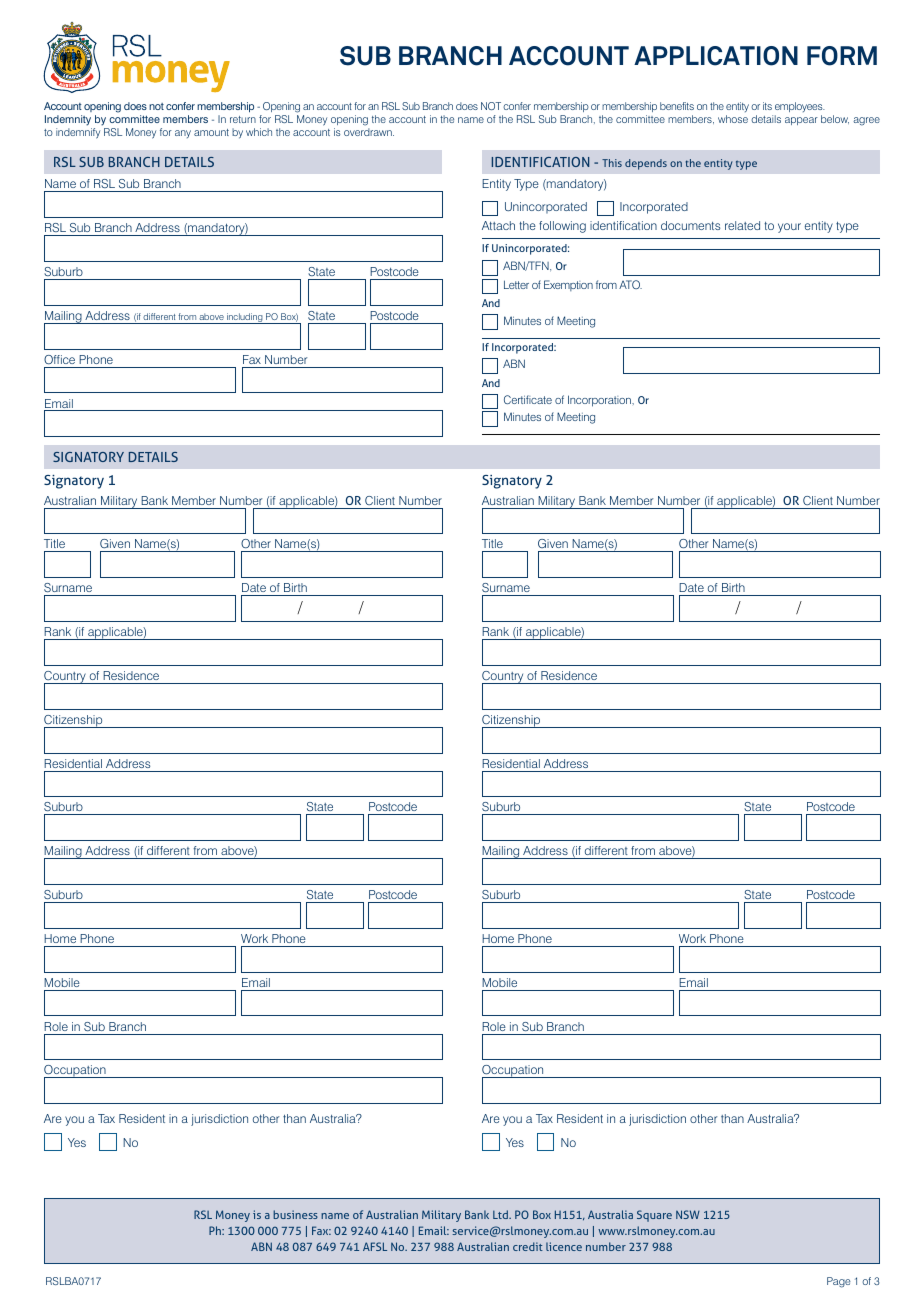 The image size is (924, 1308). Describe the element at coordinates (295, 1214) in the document. I see `business` at that location.
